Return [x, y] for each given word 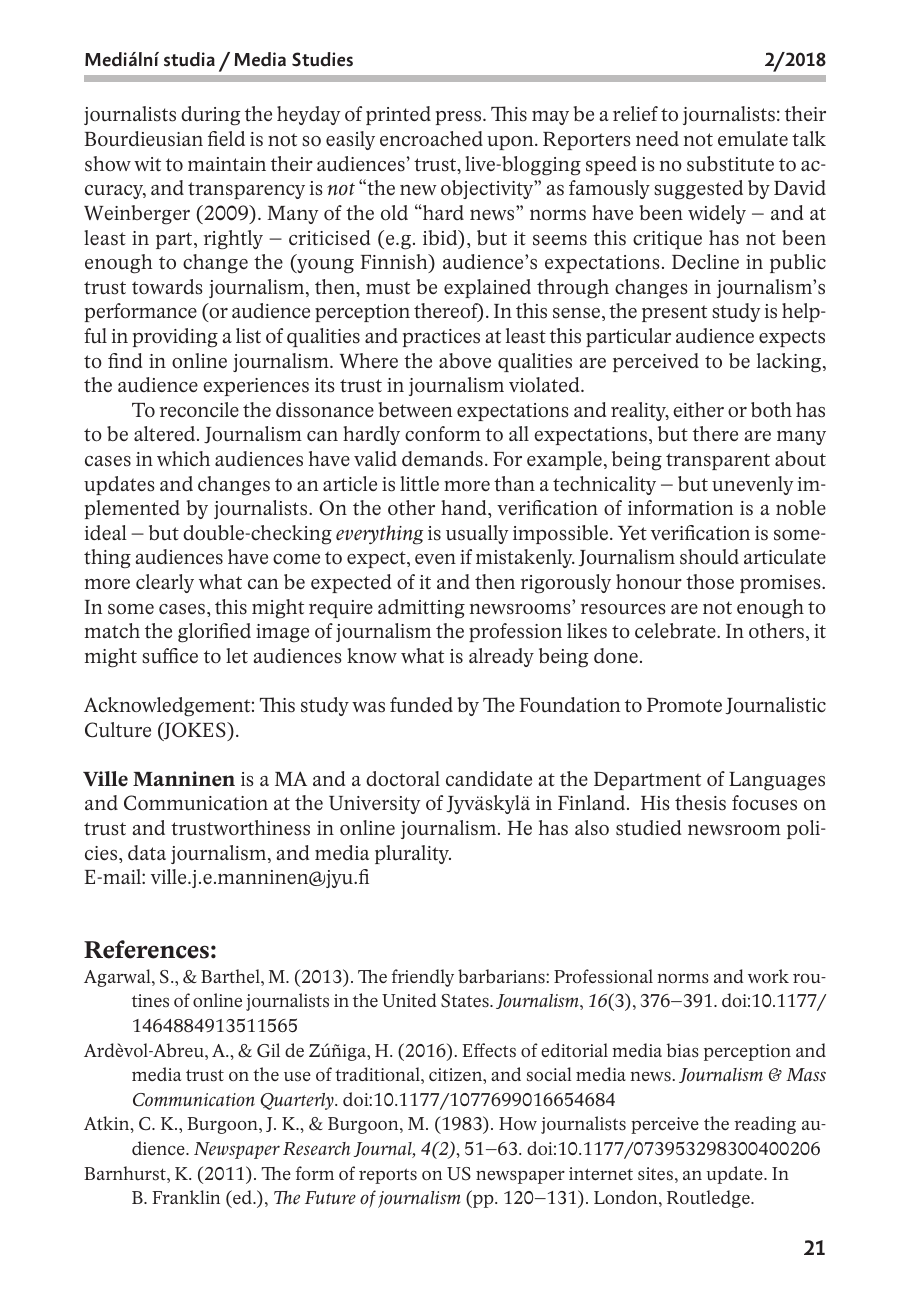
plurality [413, 854]
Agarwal [118, 978]
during [211, 116]
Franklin [186, 1197]
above [465, 361]
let [237, 655]
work [768, 976]
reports [388, 1176]
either [698, 410]
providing [175, 338]
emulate [753, 139]
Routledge [709, 1199]
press [460, 118]
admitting [421, 609]
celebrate [676, 631]
